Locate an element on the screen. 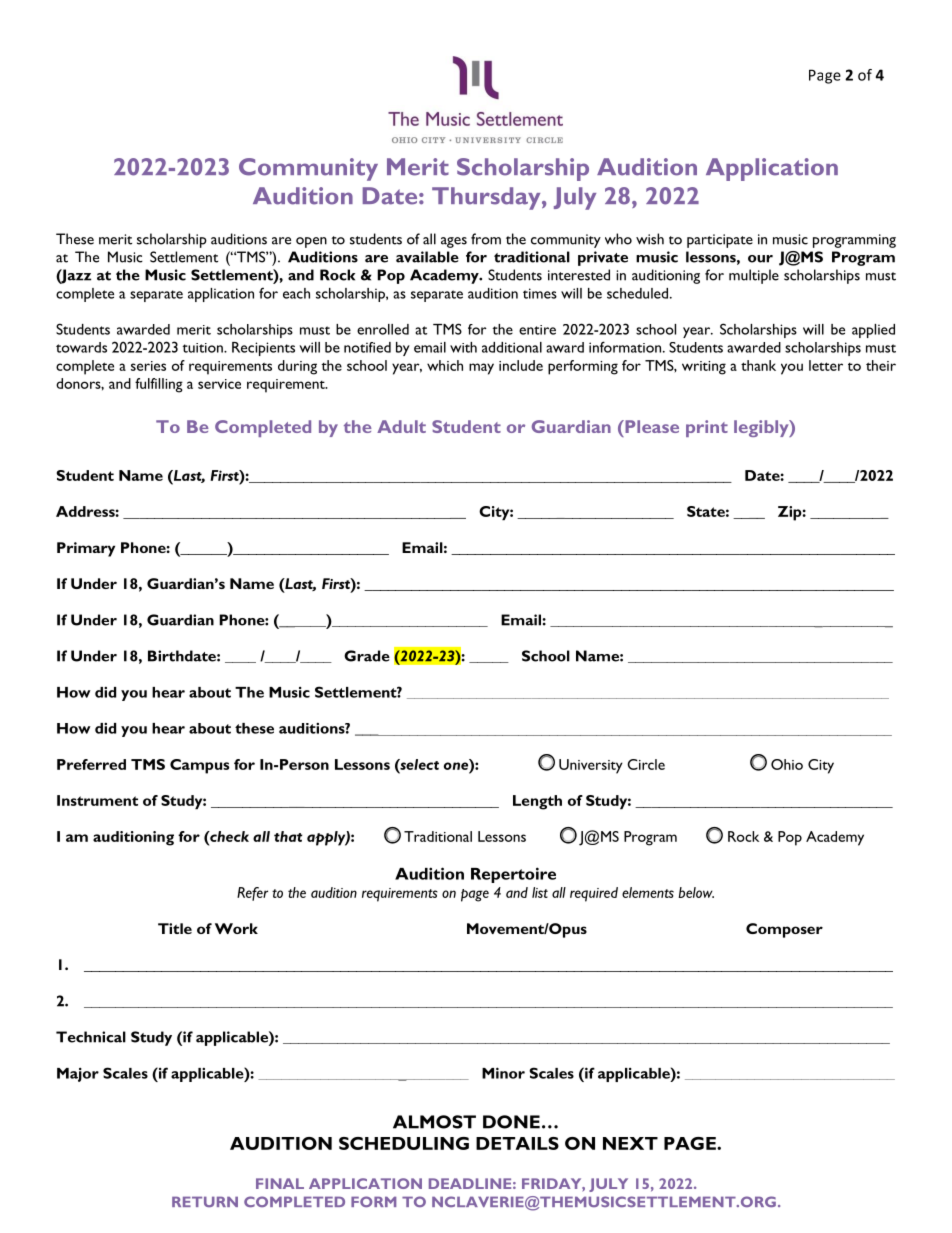  our is located at coordinates (760, 259).
